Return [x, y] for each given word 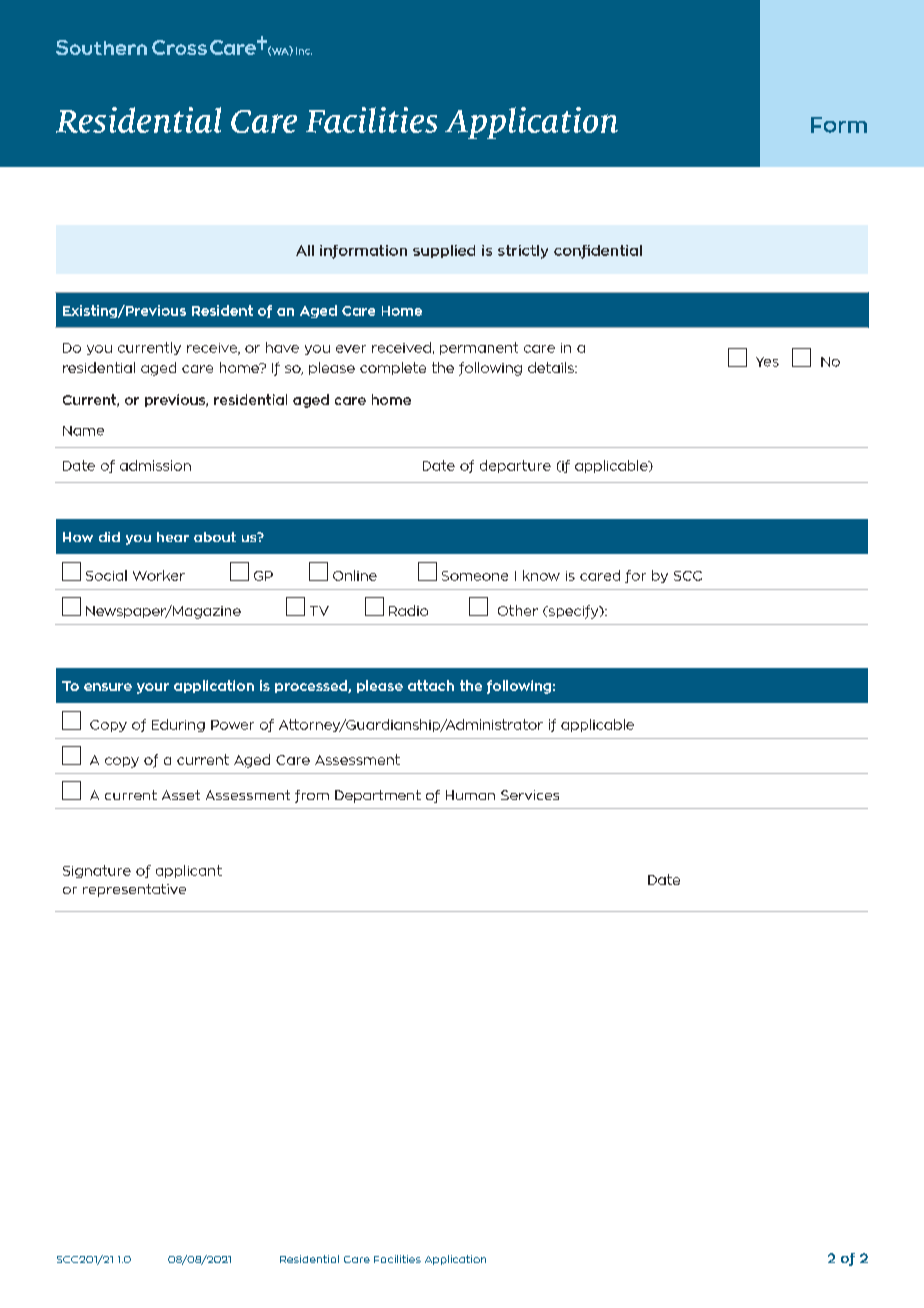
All [305, 250]
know [541, 575]
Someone [475, 576]
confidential [598, 252]
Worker [159, 575]
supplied [444, 251]
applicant [189, 871]
